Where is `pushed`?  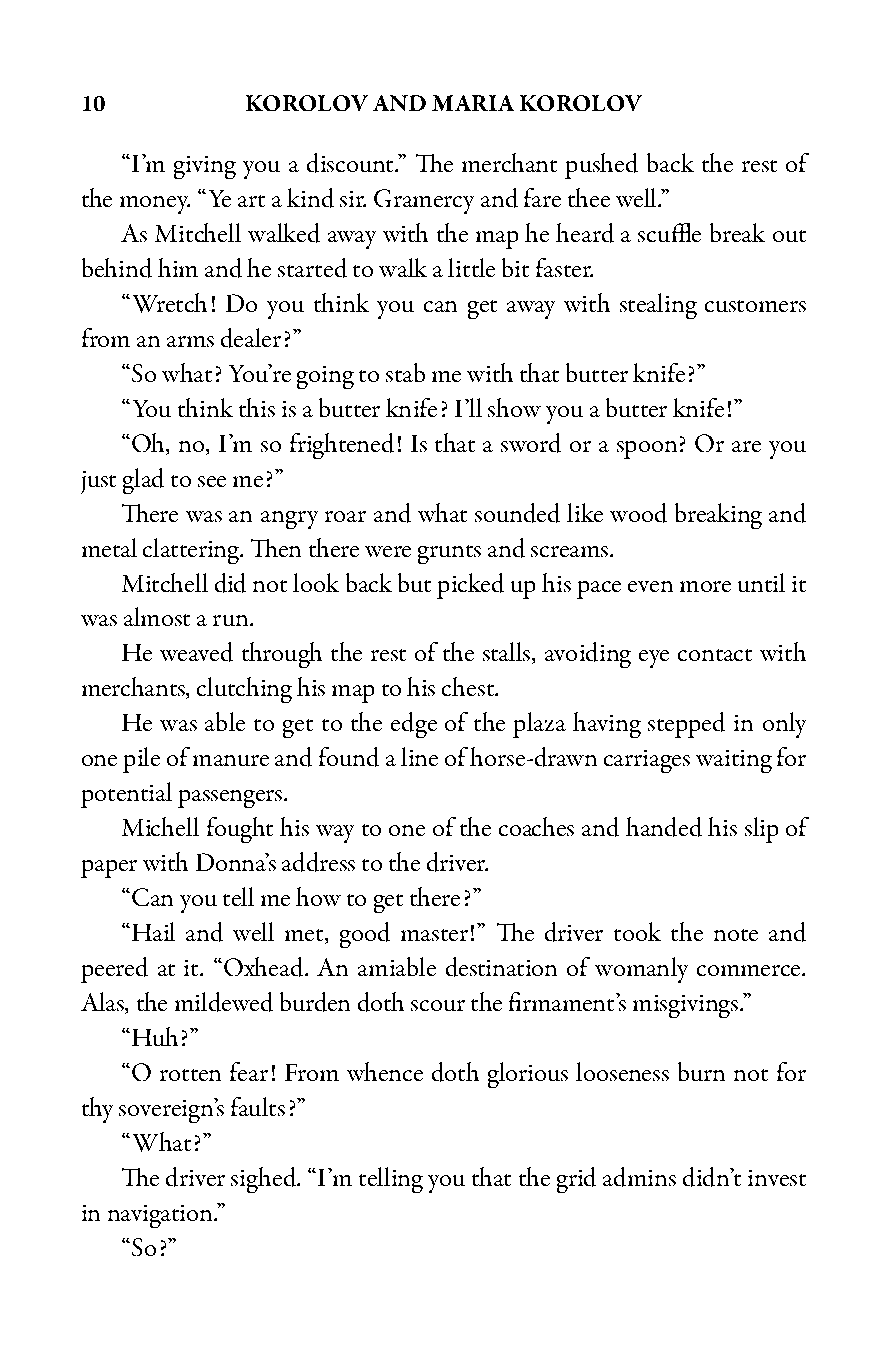 pushed is located at coordinates (601, 166).
